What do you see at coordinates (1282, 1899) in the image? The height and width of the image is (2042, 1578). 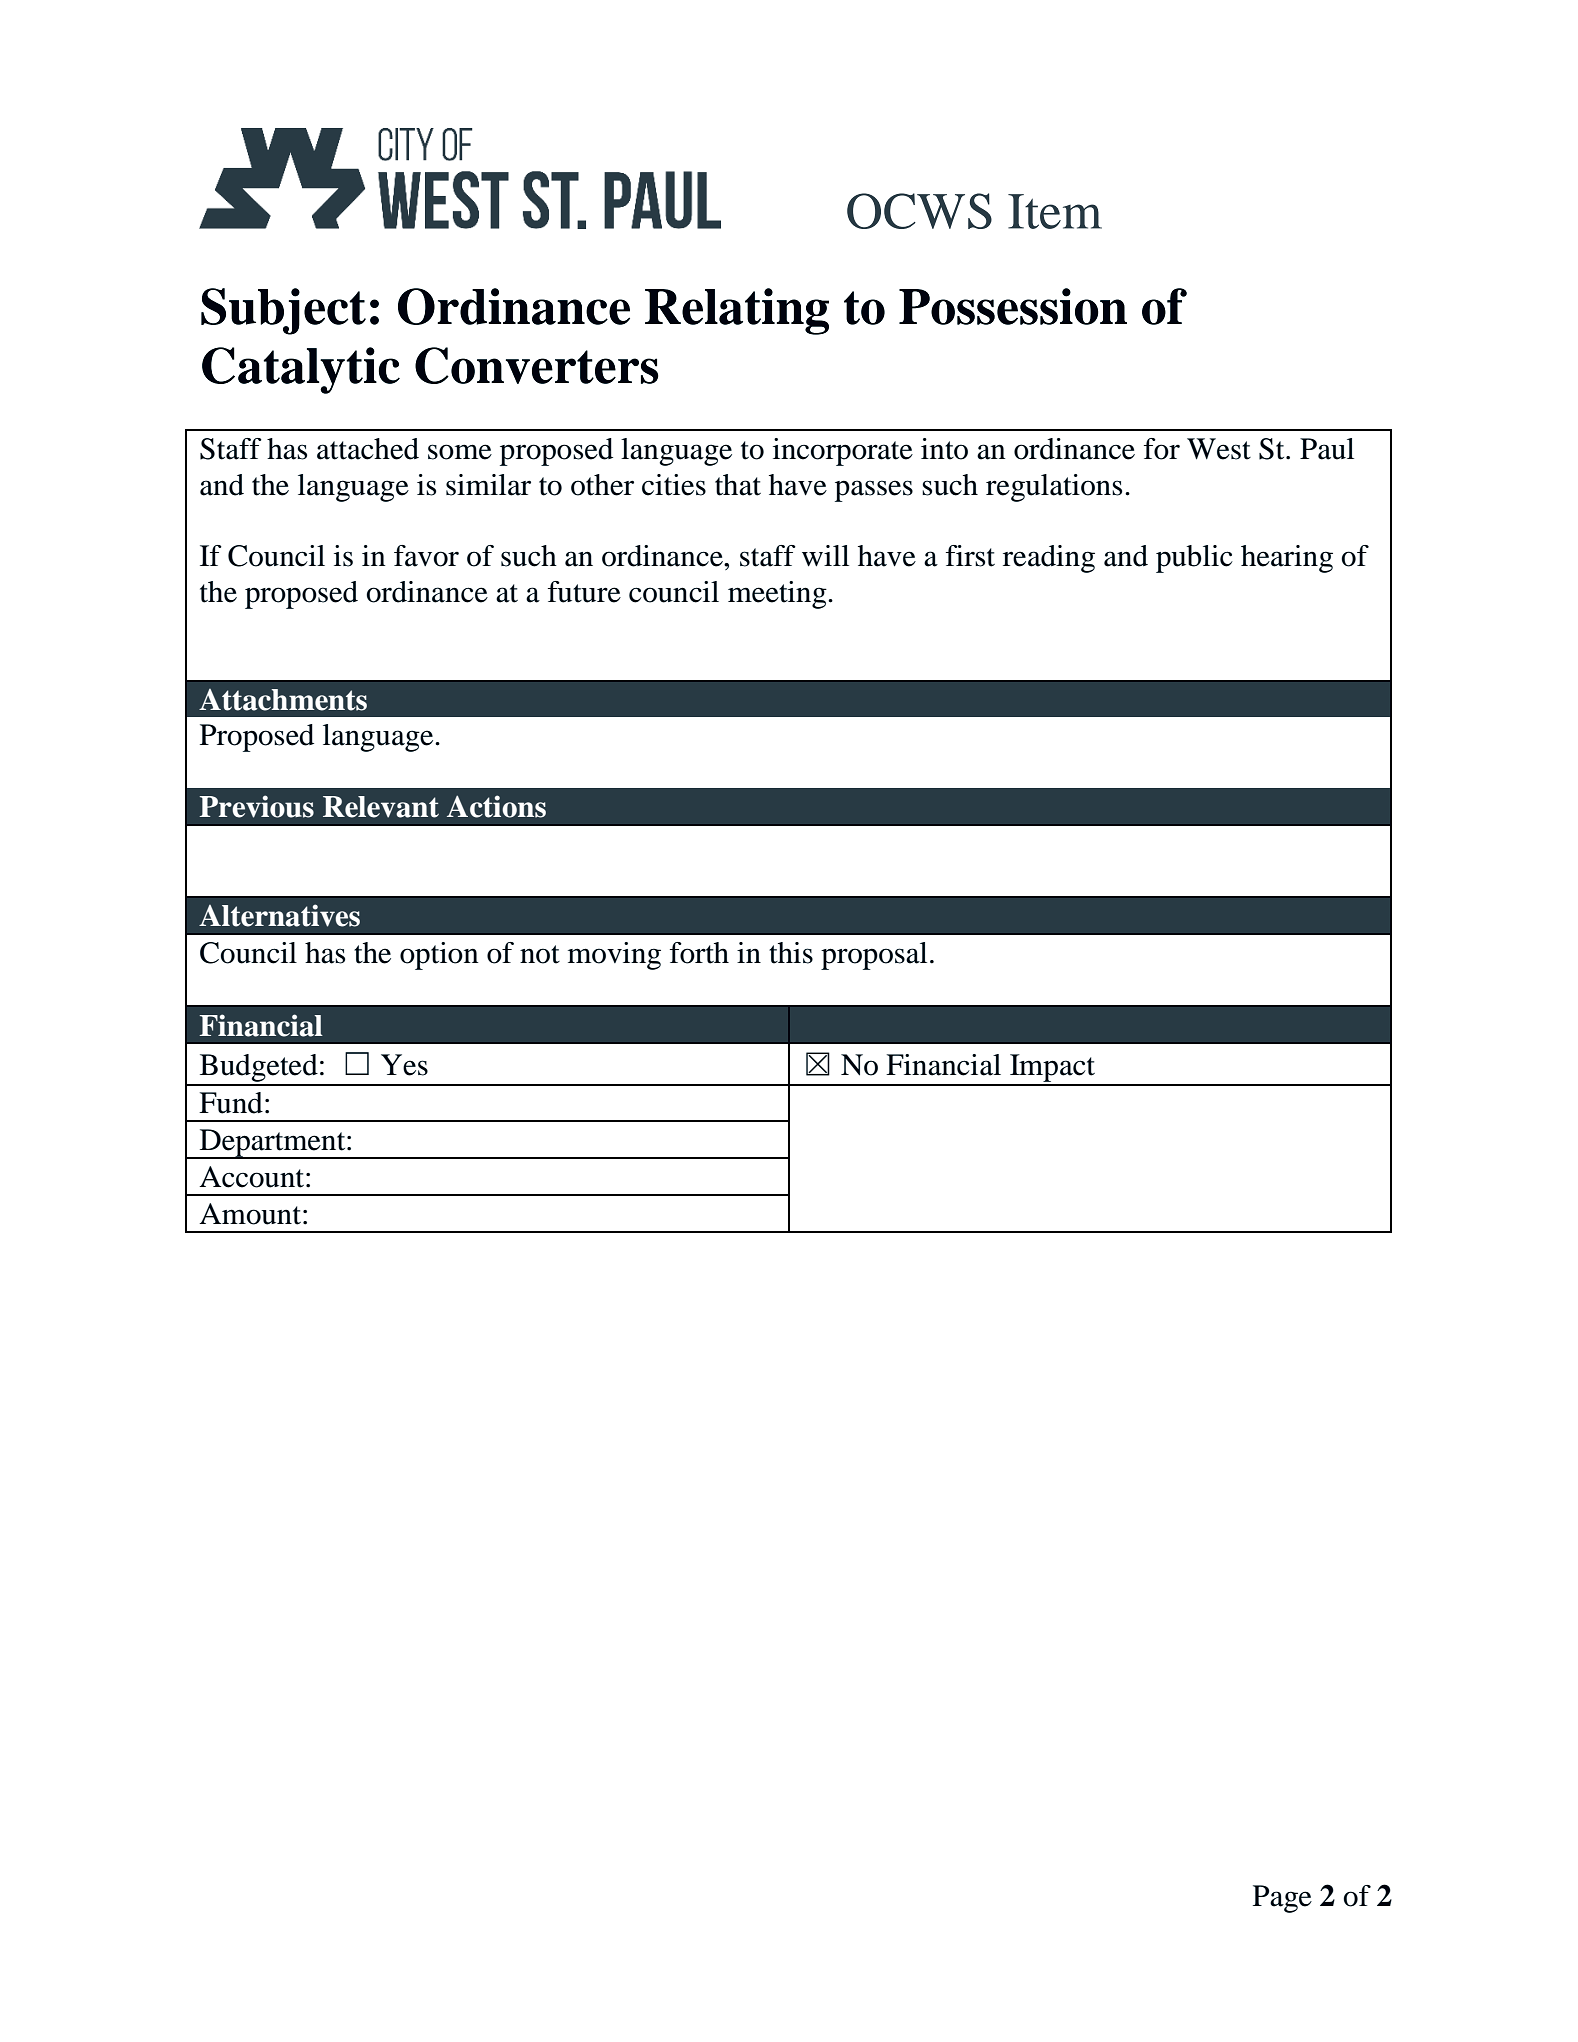 I see `Page` at bounding box center [1282, 1899].
